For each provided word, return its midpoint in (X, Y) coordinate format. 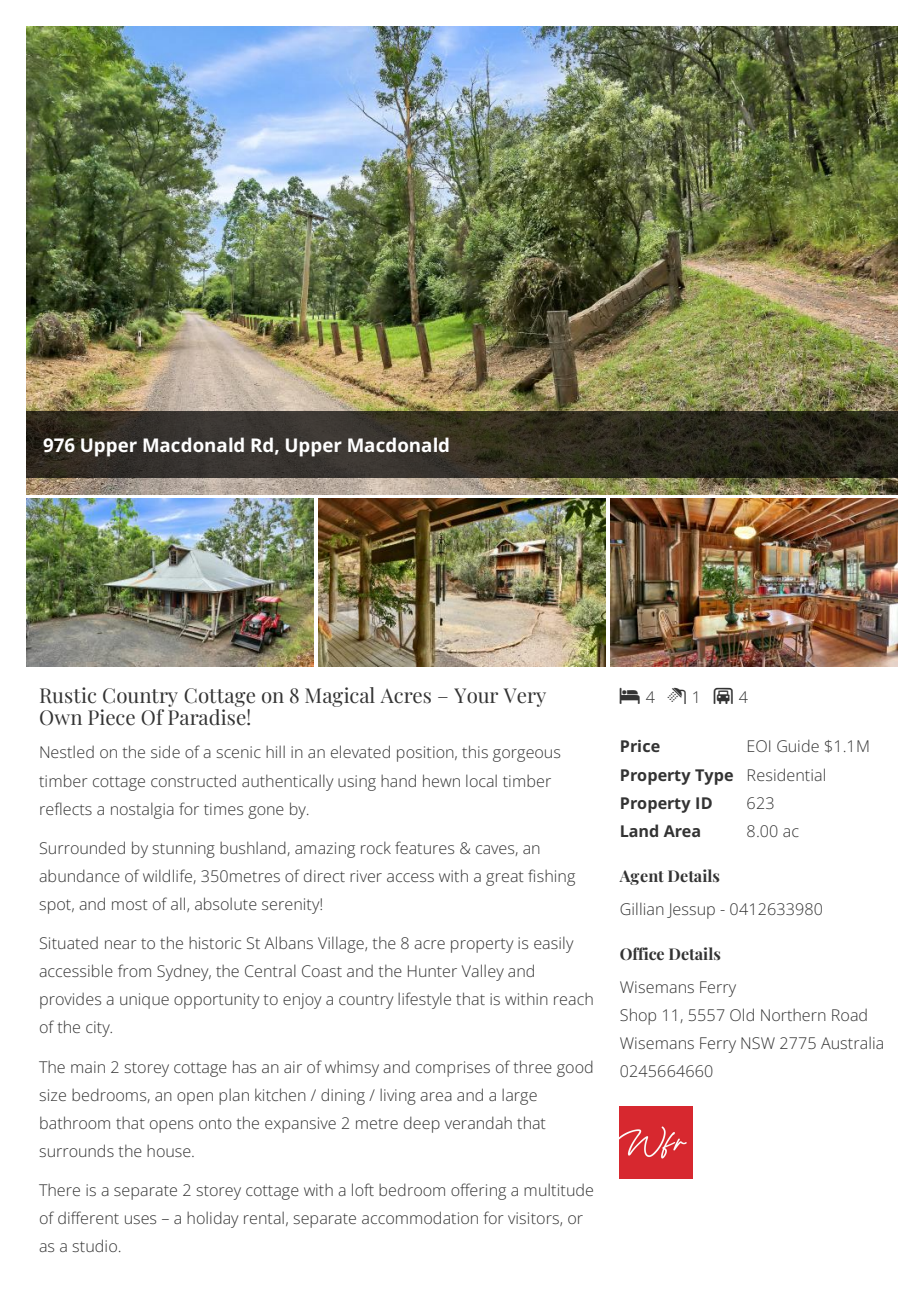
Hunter (432, 971)
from (134, 970)
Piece (111, 717)
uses (140, 1219)
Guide (798, 745)
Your (476, 696)
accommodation (420, 1217)
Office (642, 953)
